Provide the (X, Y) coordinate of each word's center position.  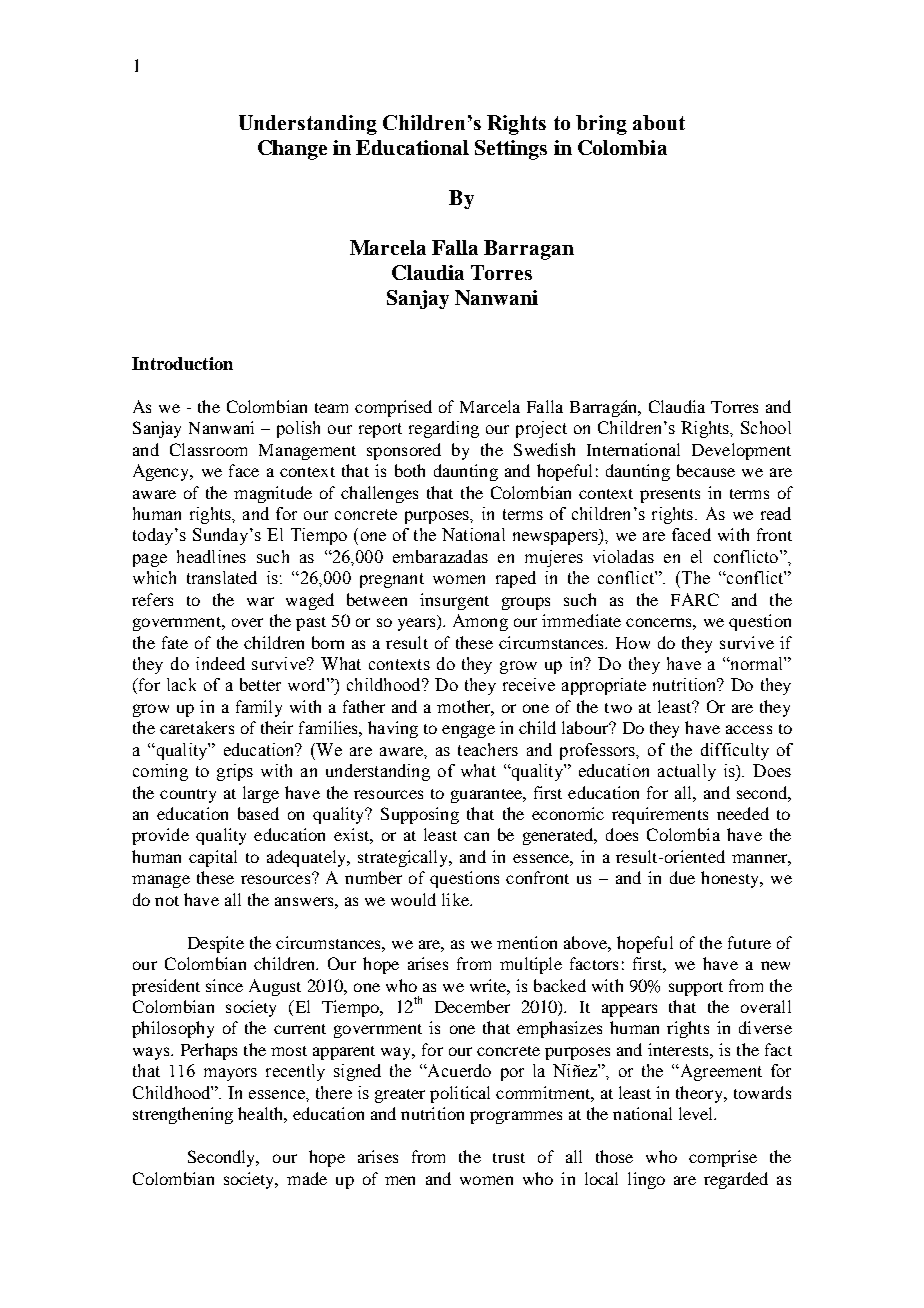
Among (480, 622)
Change (292, 150)
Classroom (208, 449)
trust (509, 1158)
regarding (444, 429)
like (456, 899)
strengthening (183, 1115)
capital (213, 858)
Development (741, 451)
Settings (511, 150)
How (633, 643)
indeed (220, 663)
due (682, 877)
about (659, 122)
